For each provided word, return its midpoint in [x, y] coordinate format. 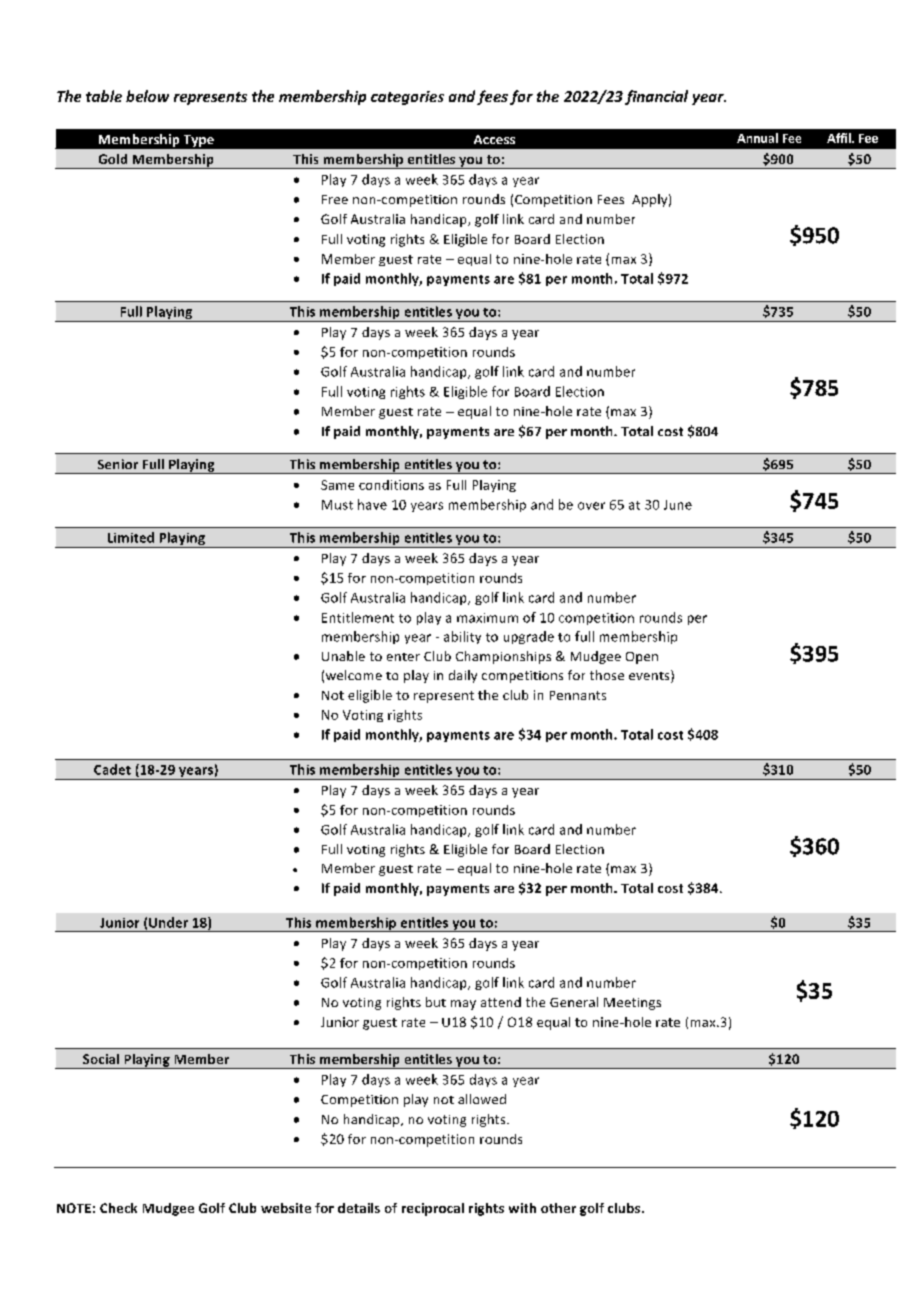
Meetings [632, 1004]
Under [168, 922]
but [436, 1002]
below [147, 96]
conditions [391, 485]
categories [407, 98]
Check [118, 1208]
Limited [131, 537]
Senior [118, 464]
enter [403, 657]
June [678, 505]
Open [642, 658]
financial [656, 97]
